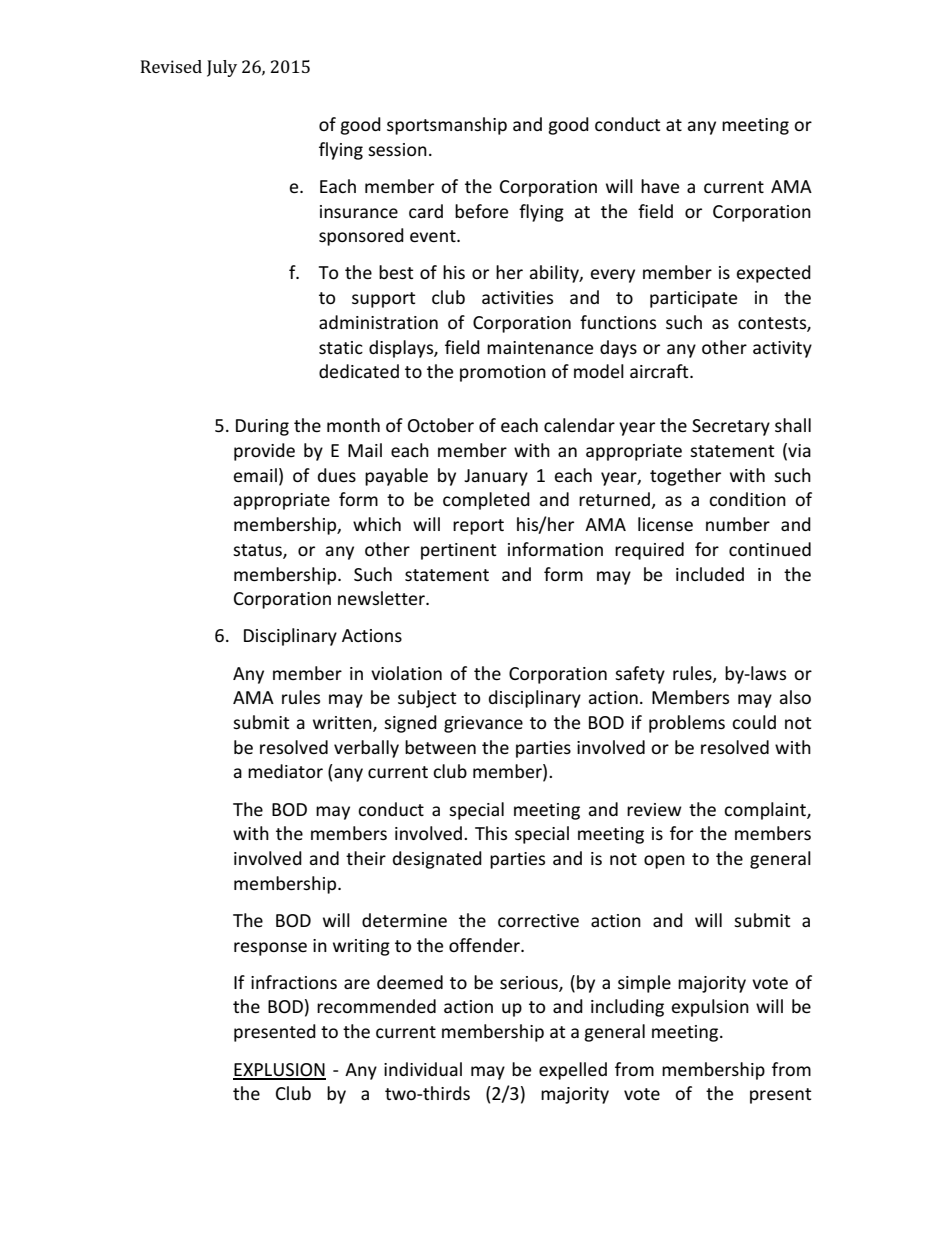  I want to click on participate, so click(693, 299).
